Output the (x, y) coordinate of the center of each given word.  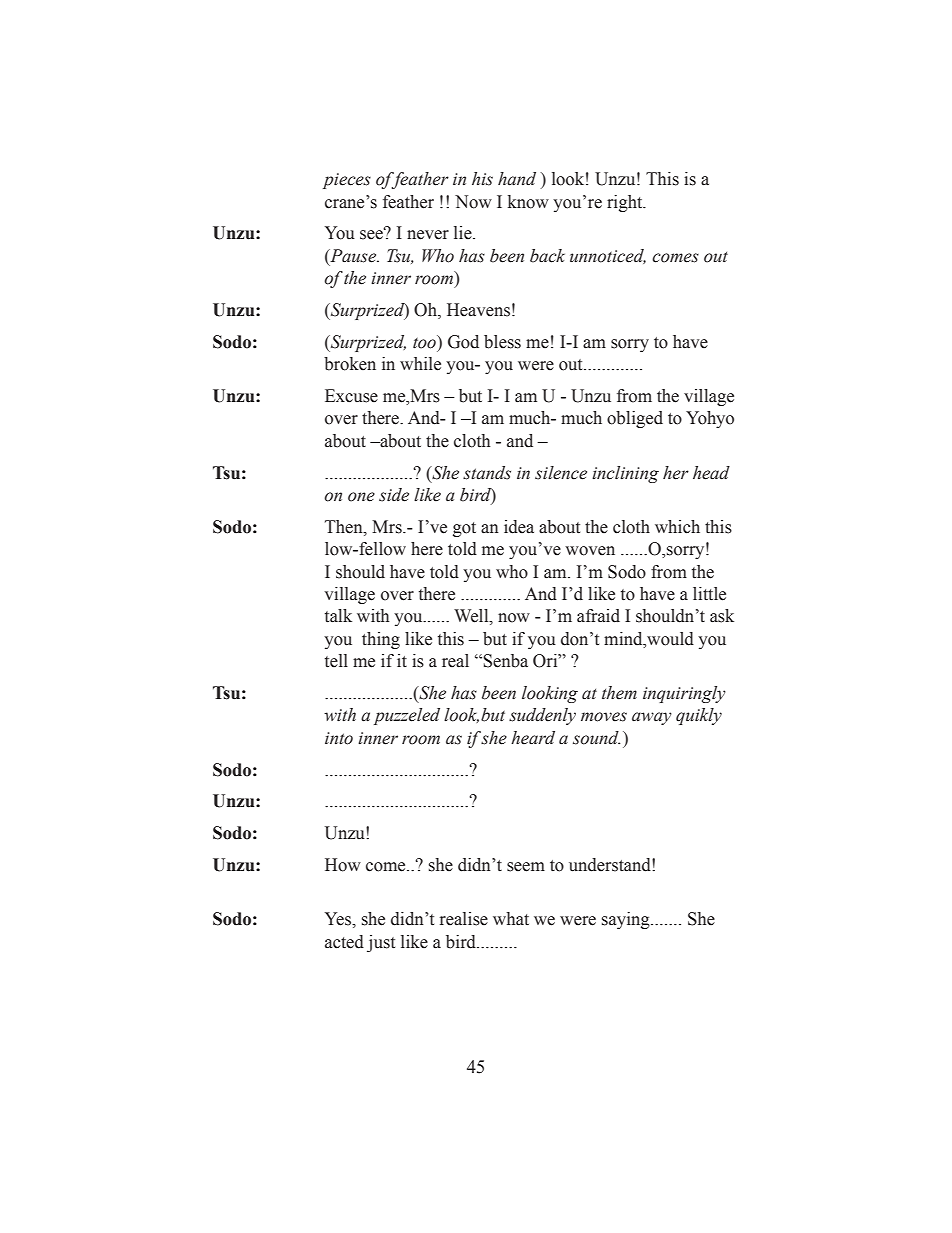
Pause (353, 257)
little (709, 594)
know (528, 202)
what (511, 919)
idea (519, 527)
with (373, 616)
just (381, 943)
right (626, 203)
